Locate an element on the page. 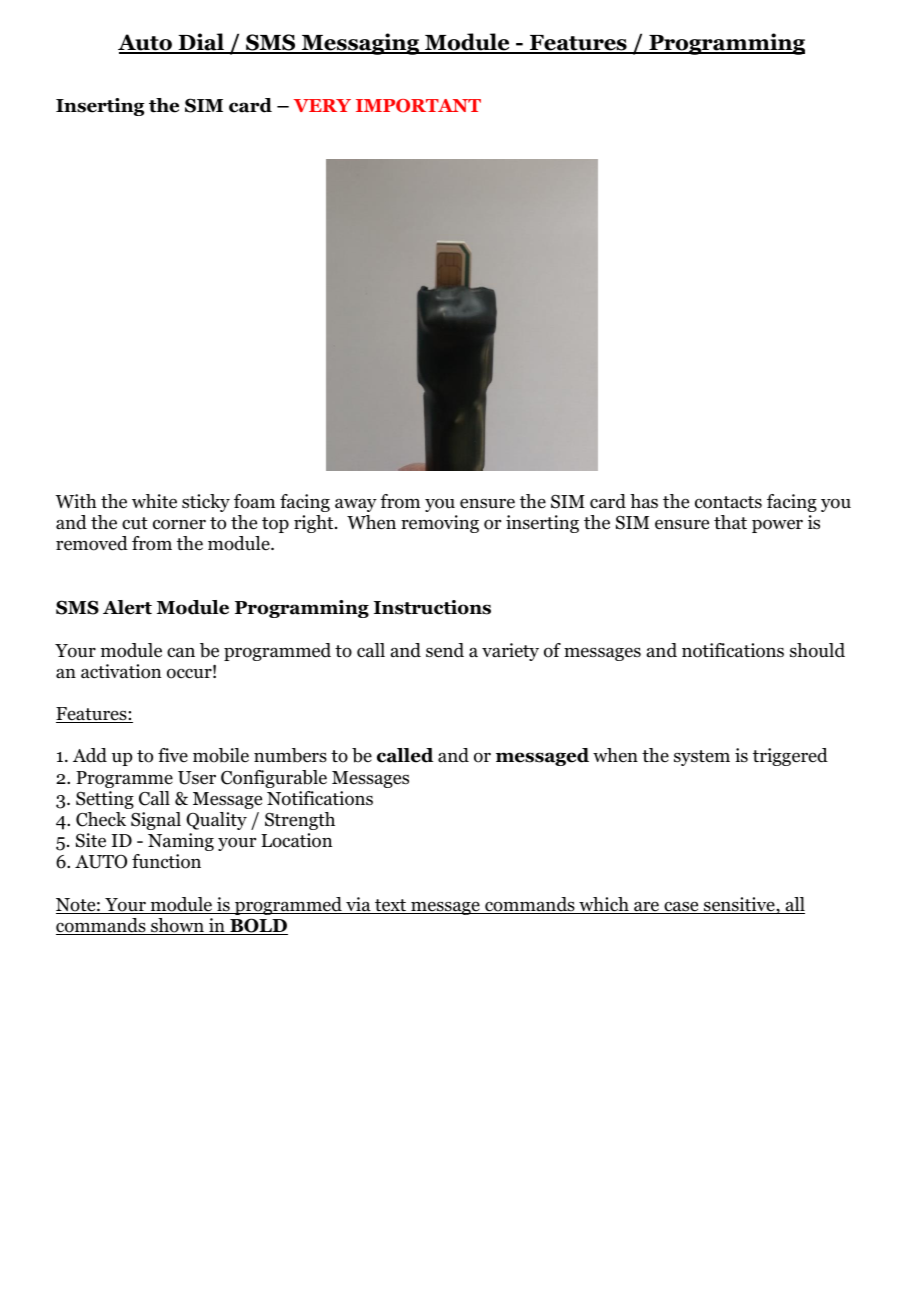  removing is located at coordinates (440, 524).
